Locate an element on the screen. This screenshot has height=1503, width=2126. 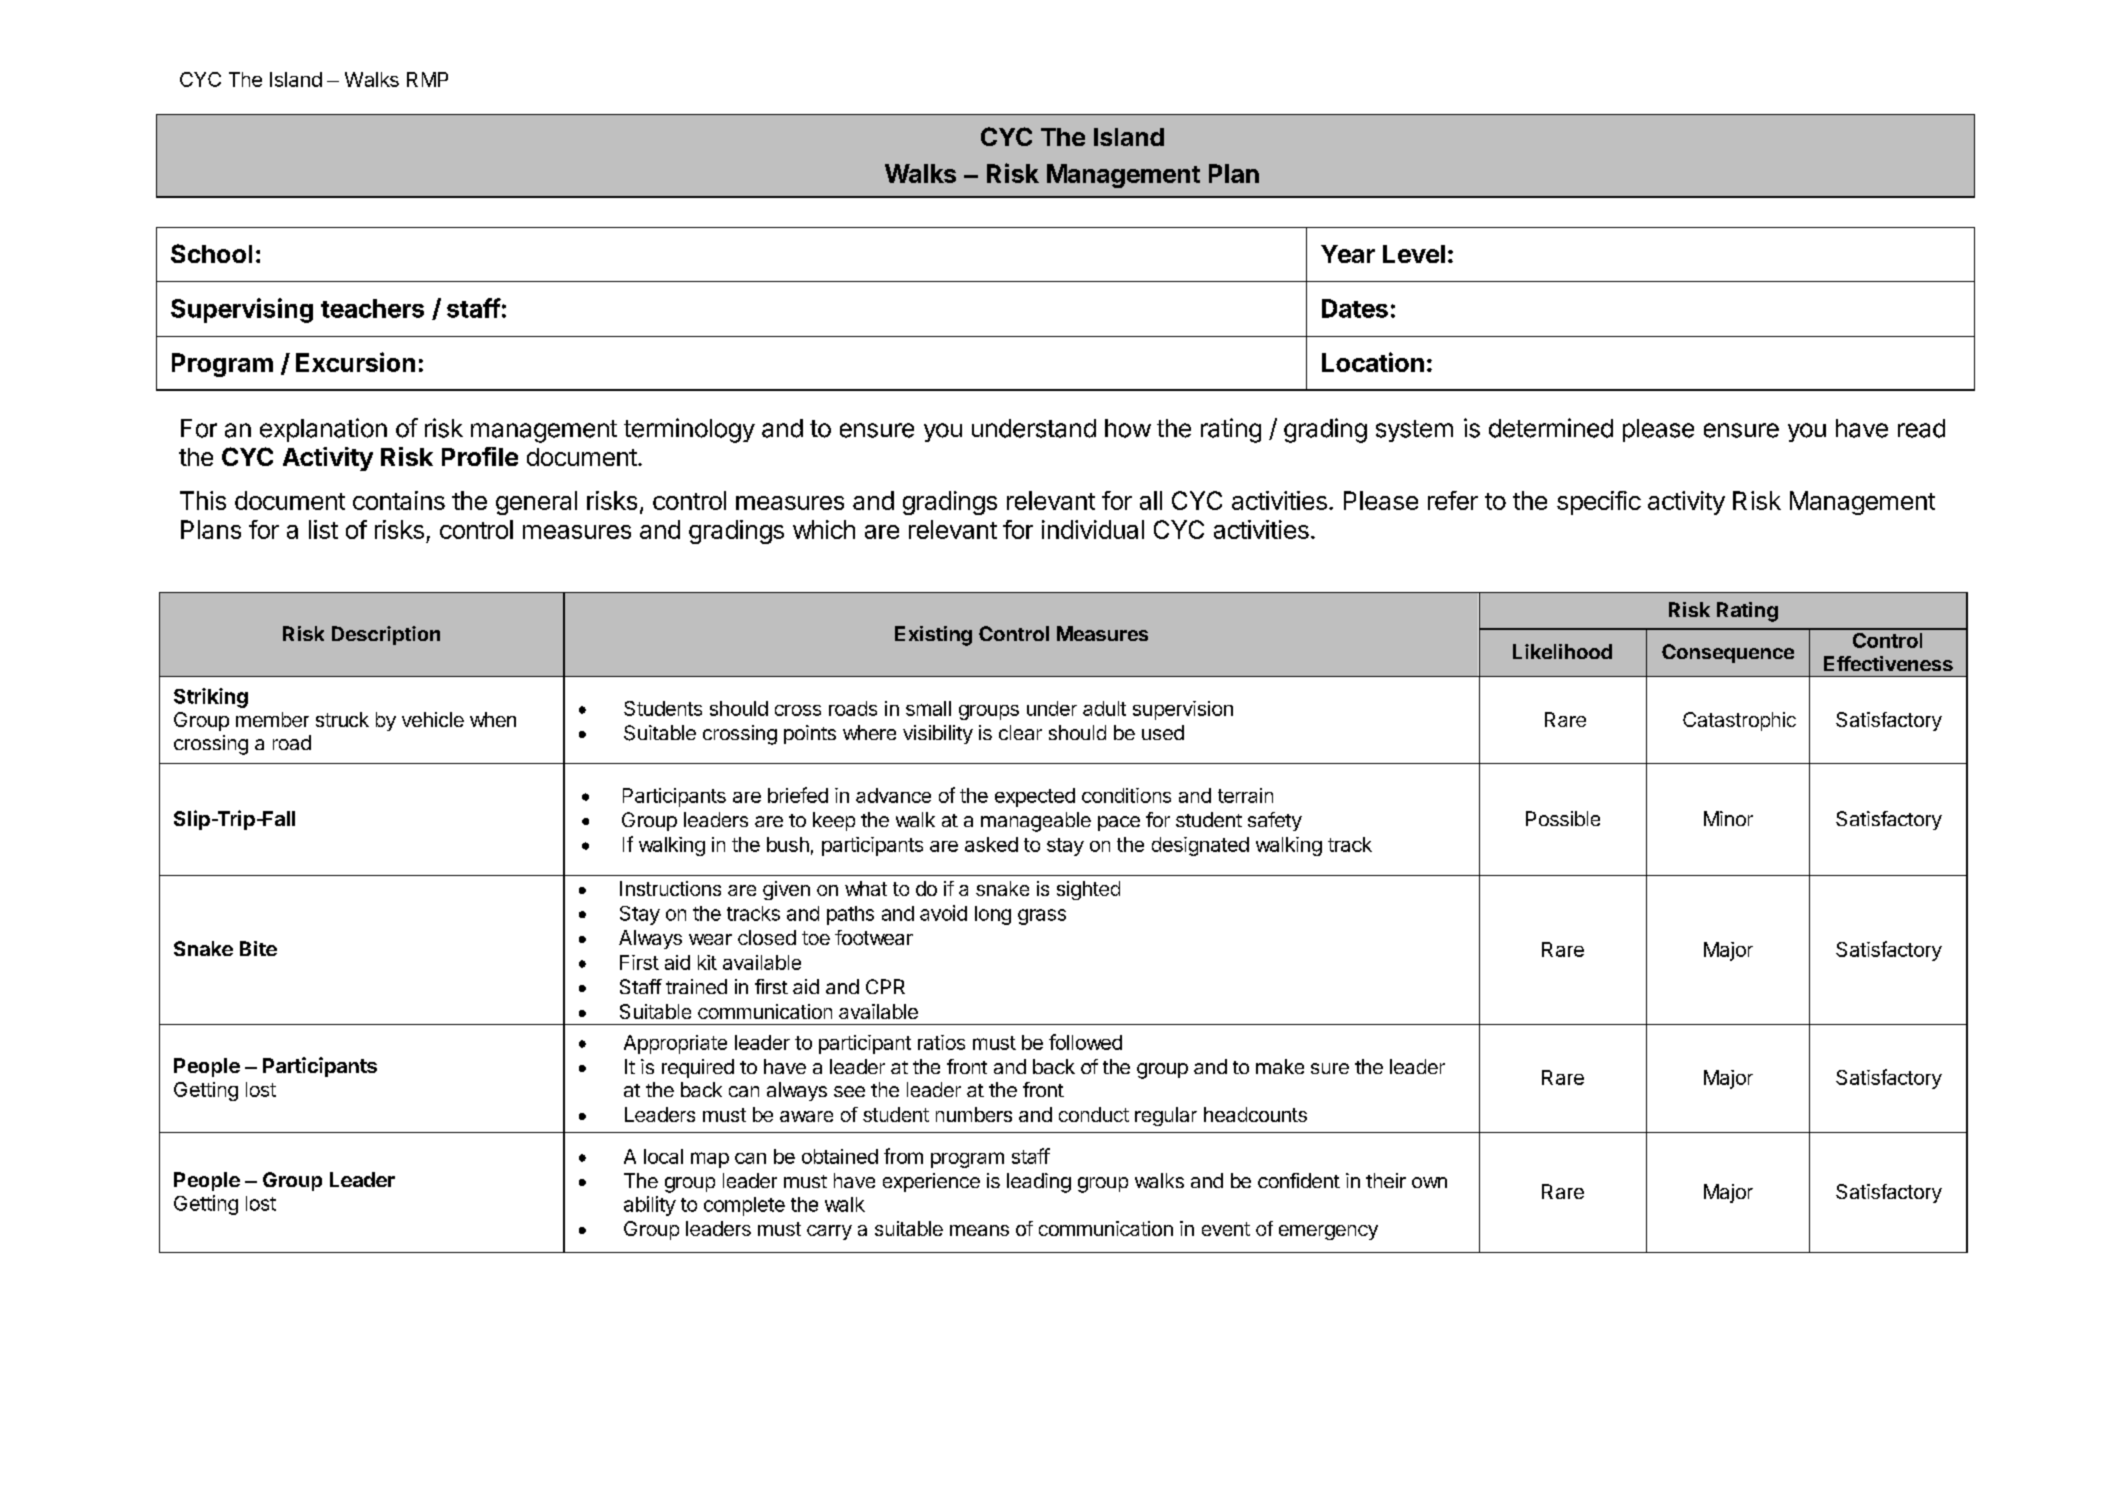
Description is located at coordinates (386, 635).
